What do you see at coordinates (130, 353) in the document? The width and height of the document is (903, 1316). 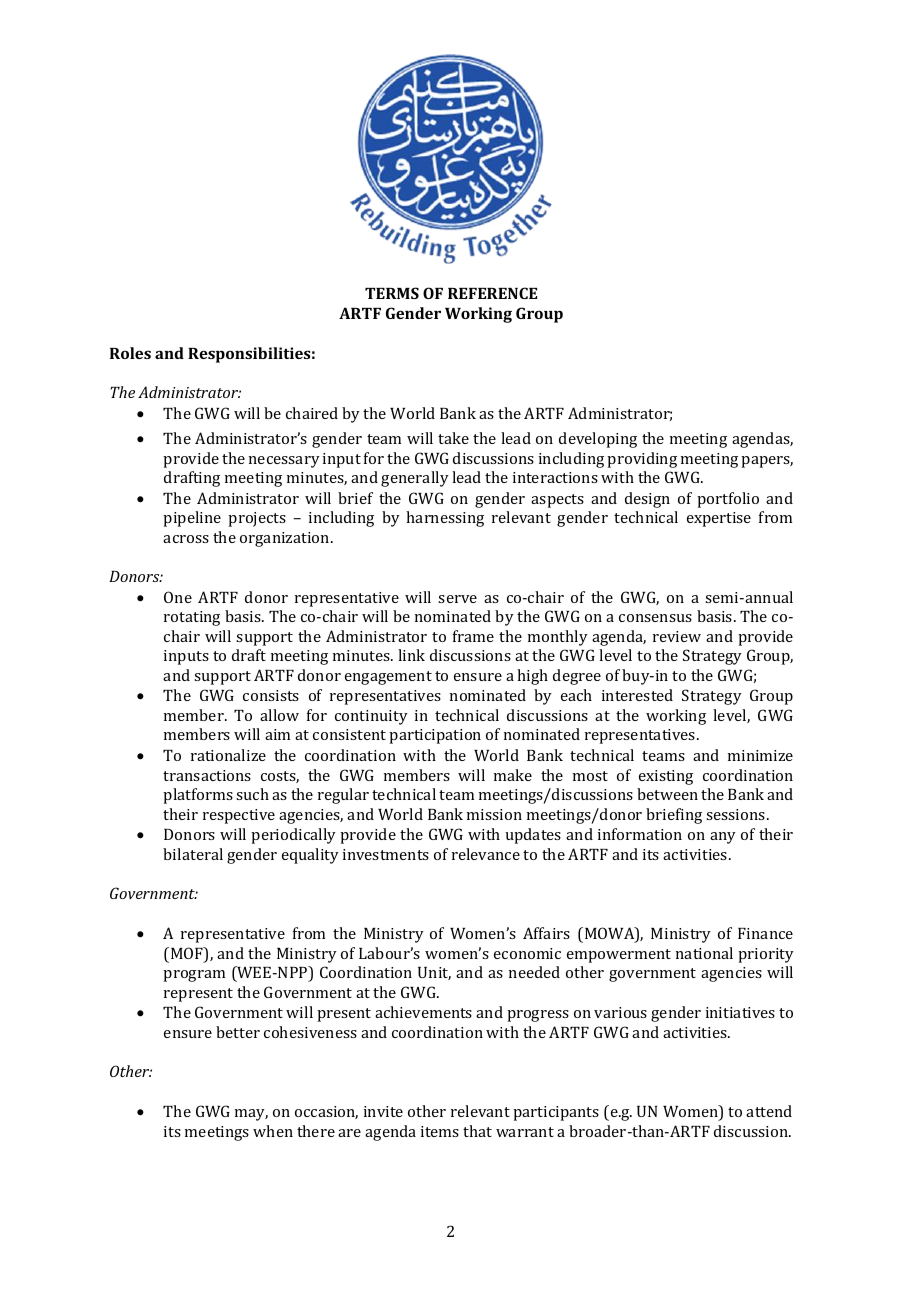 I see `Roles` at bounding box center [130, 353].
